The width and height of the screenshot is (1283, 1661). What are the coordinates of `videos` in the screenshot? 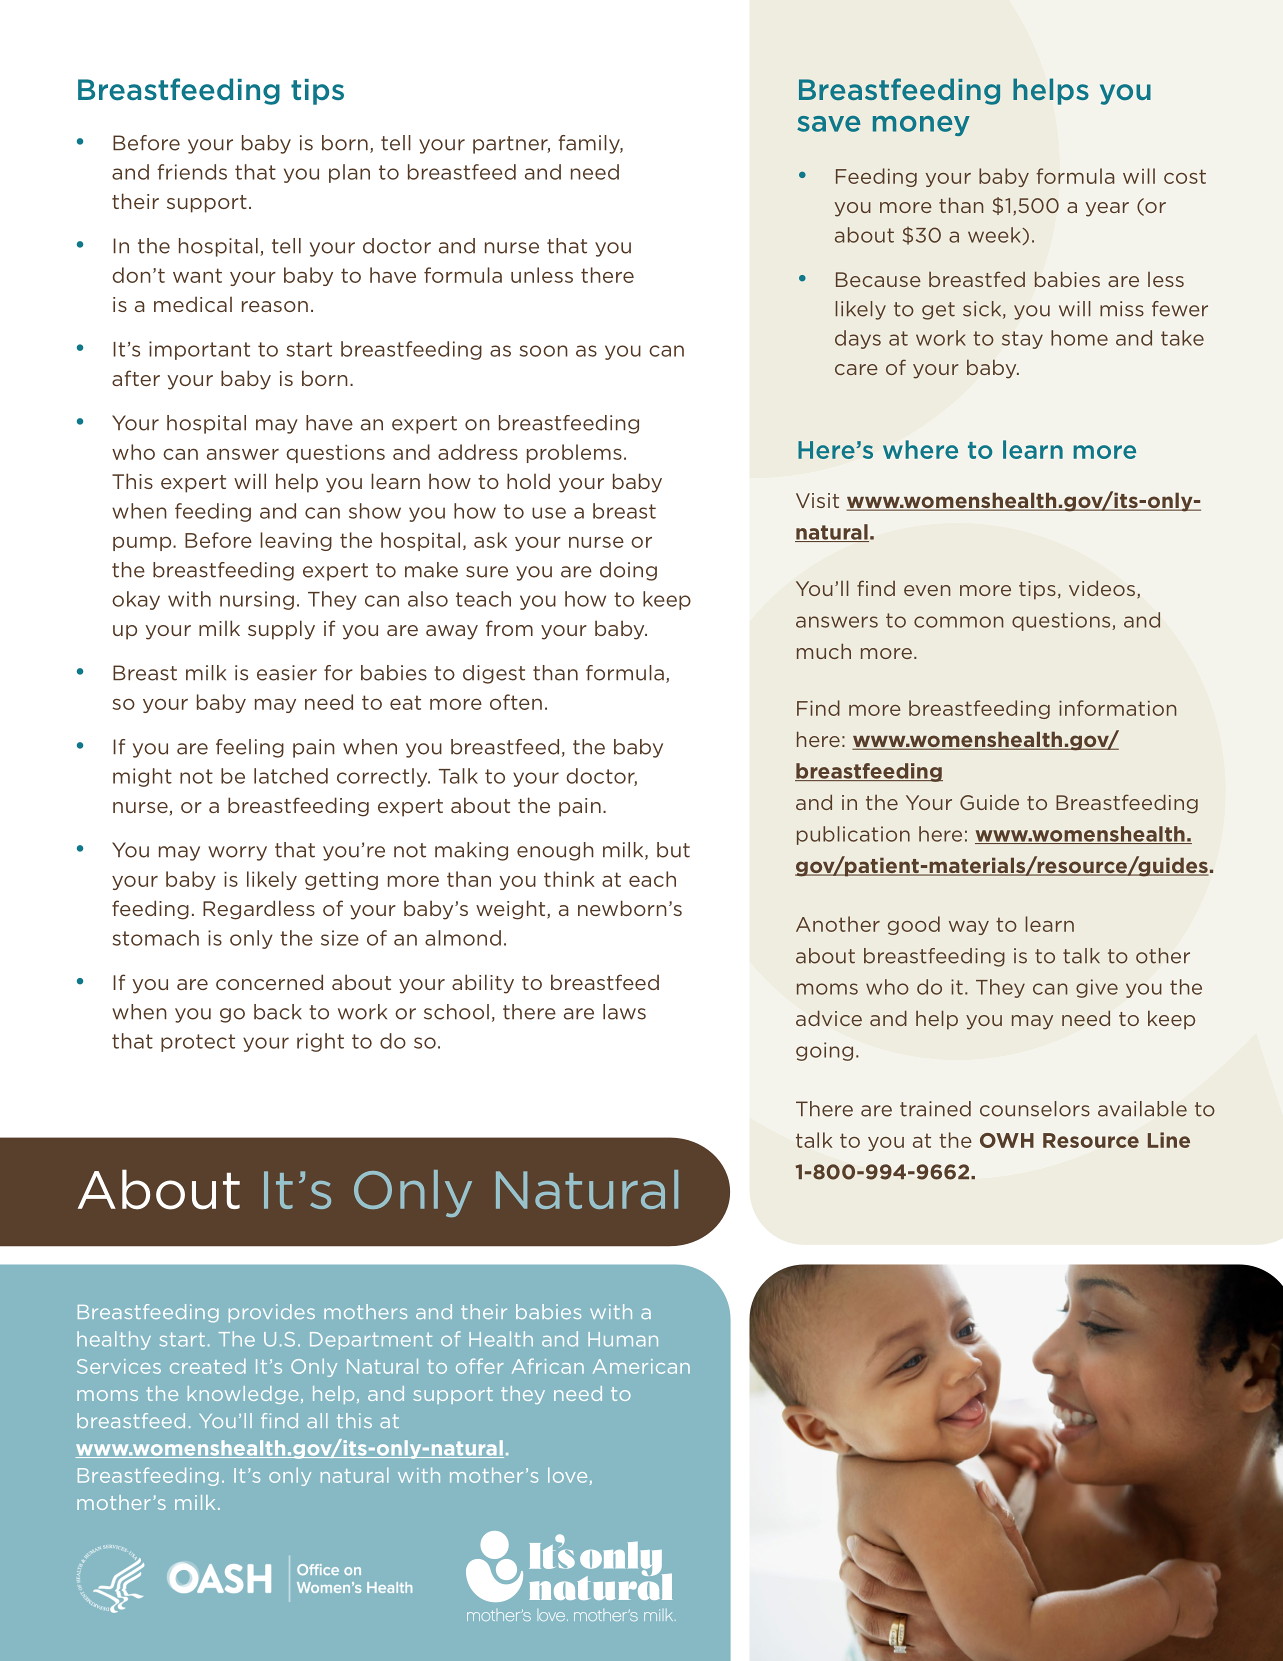 It's located at (1103, 589).
